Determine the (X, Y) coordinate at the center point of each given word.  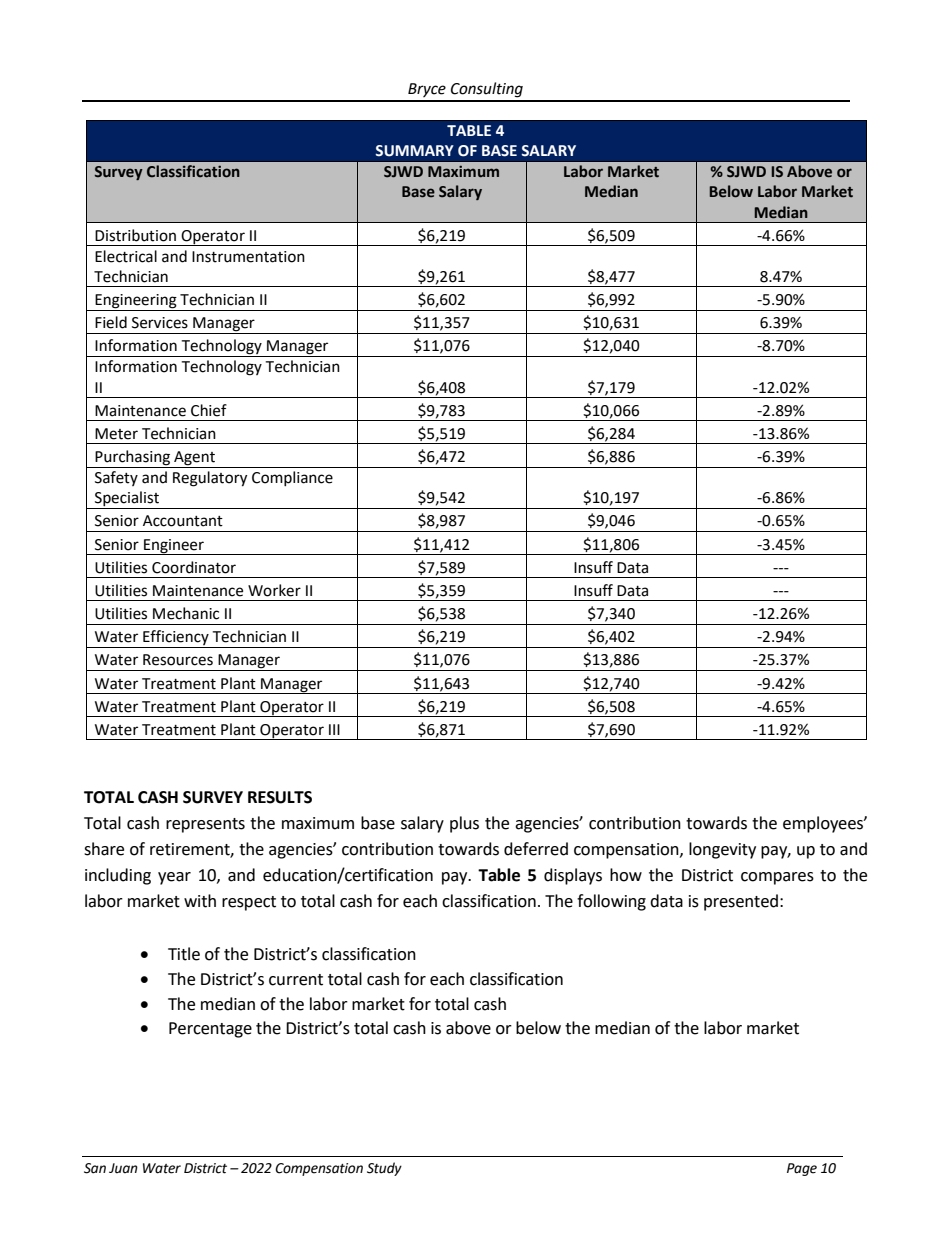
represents (205, 825)
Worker (274, 590)
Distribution (135, 235)
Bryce (427, 90)
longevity (722, 850)
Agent (194, 459)
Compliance (292, 478)
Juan (123, 1168)
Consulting (487, 90)
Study (384, 1169)
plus (464, 824)
